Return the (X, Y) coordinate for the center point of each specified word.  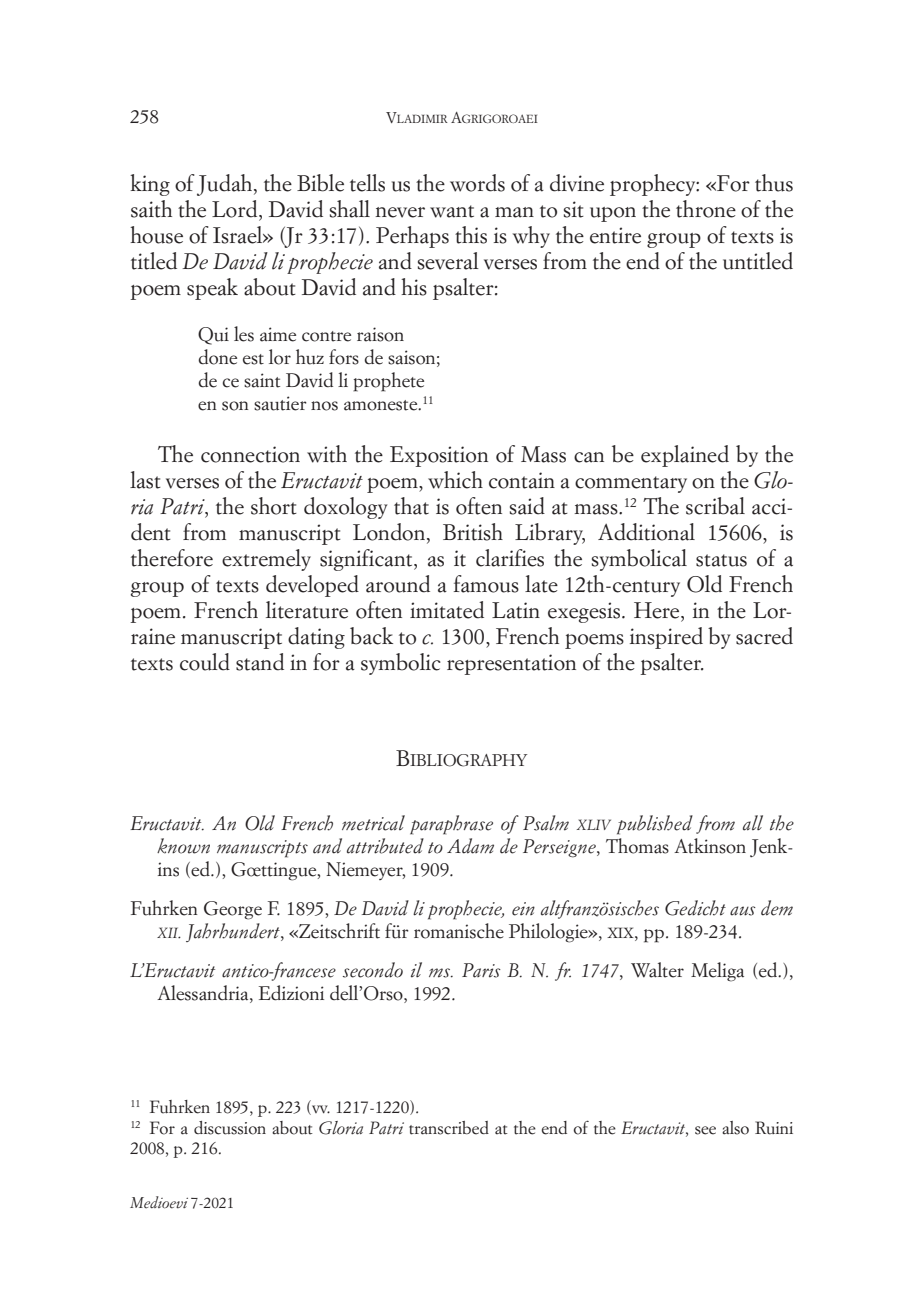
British (473, 532)
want (452, 211)
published (655, 825)
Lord (236, 210)
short (274, 506)
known (183, 846)
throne (706, 209)
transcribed (449, 1128)
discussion (230, 1128)
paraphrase (451, 825)
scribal (715, 506)
